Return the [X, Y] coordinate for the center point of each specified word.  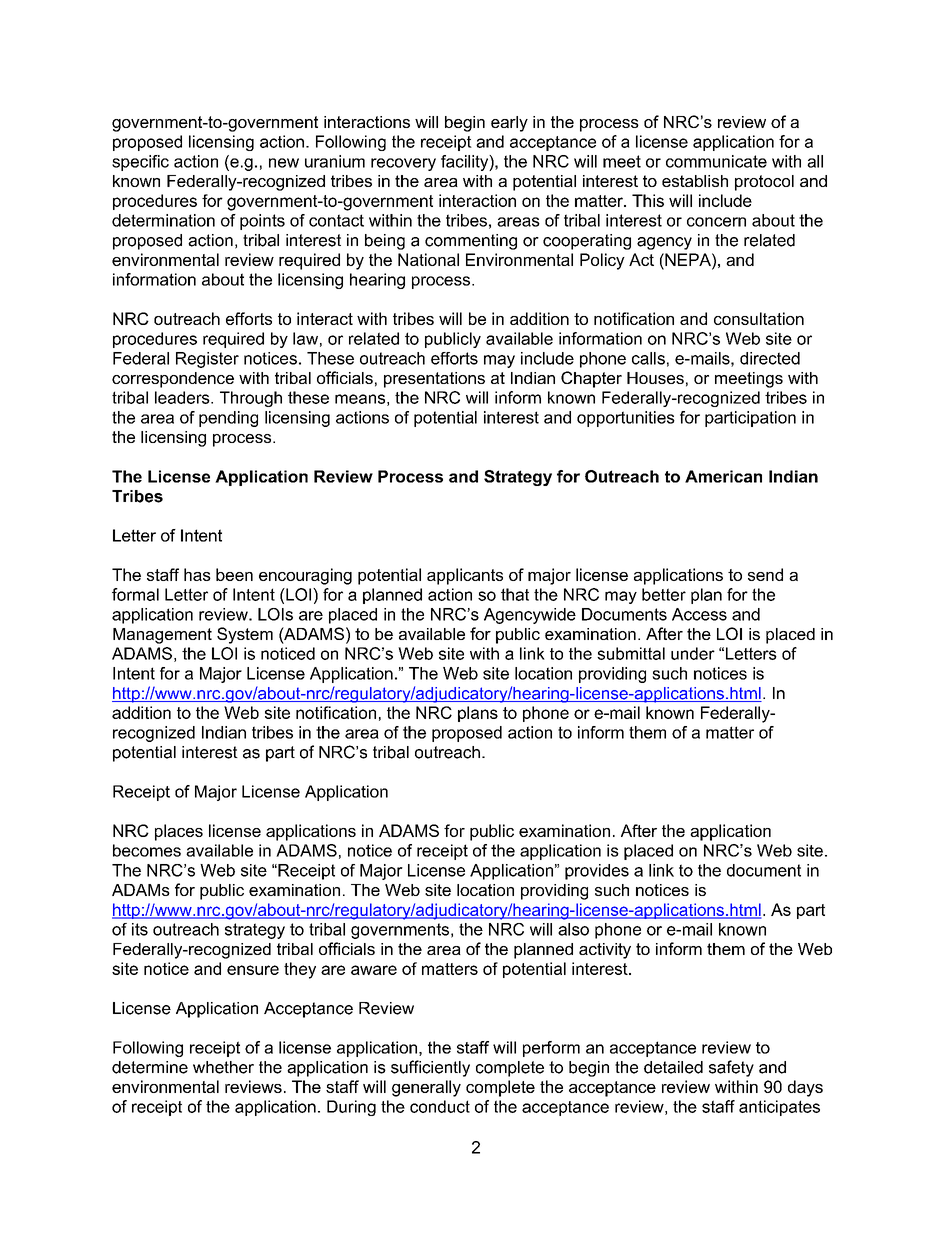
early [509, 124]
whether [223, 1067]
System [245, 635]
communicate [716, 161]
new [284, 163]
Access [699, 614]
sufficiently [430, 1068]
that [515, 594]
